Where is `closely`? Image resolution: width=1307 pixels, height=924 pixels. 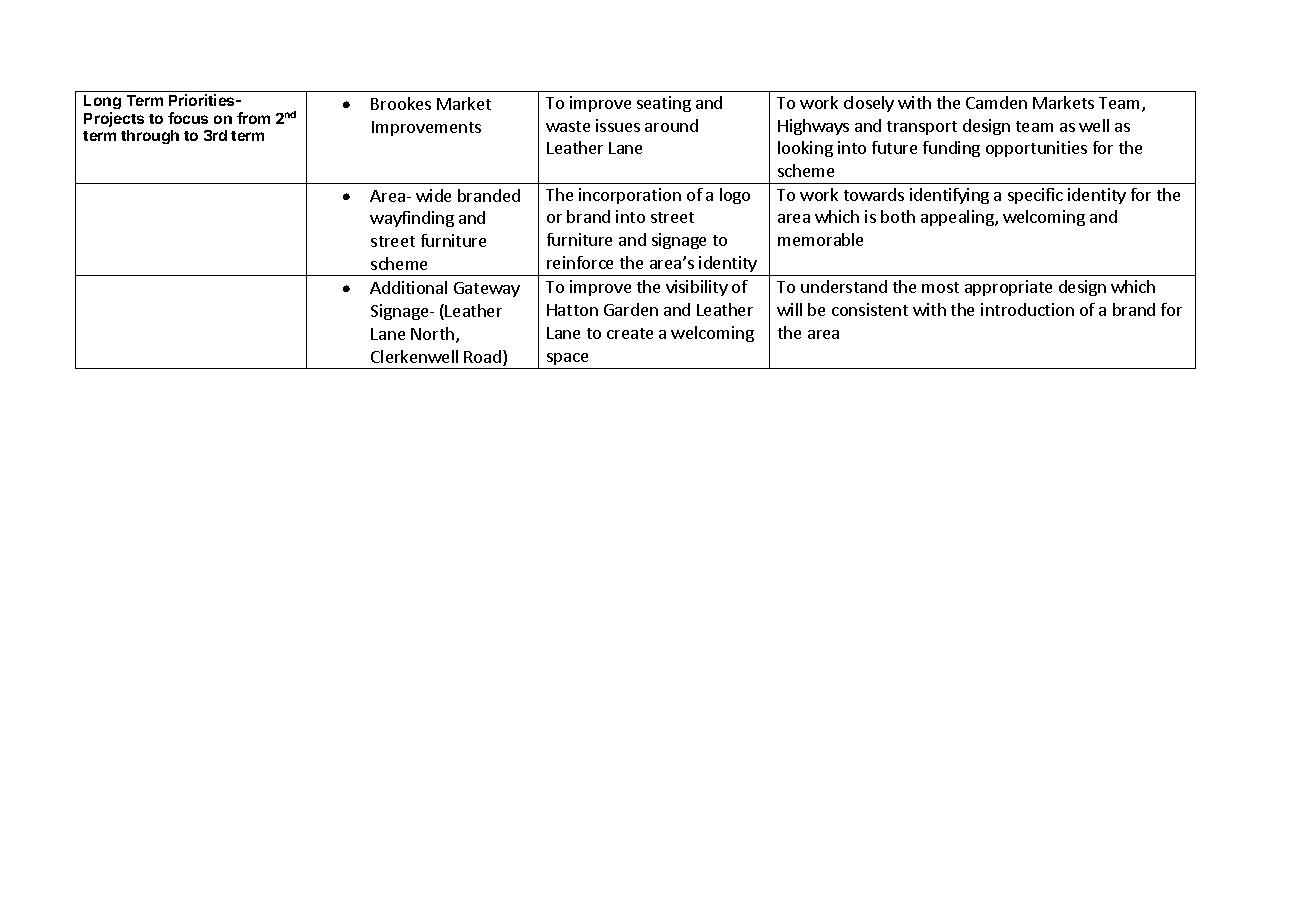 closely is located at coordinates (869, 104).
